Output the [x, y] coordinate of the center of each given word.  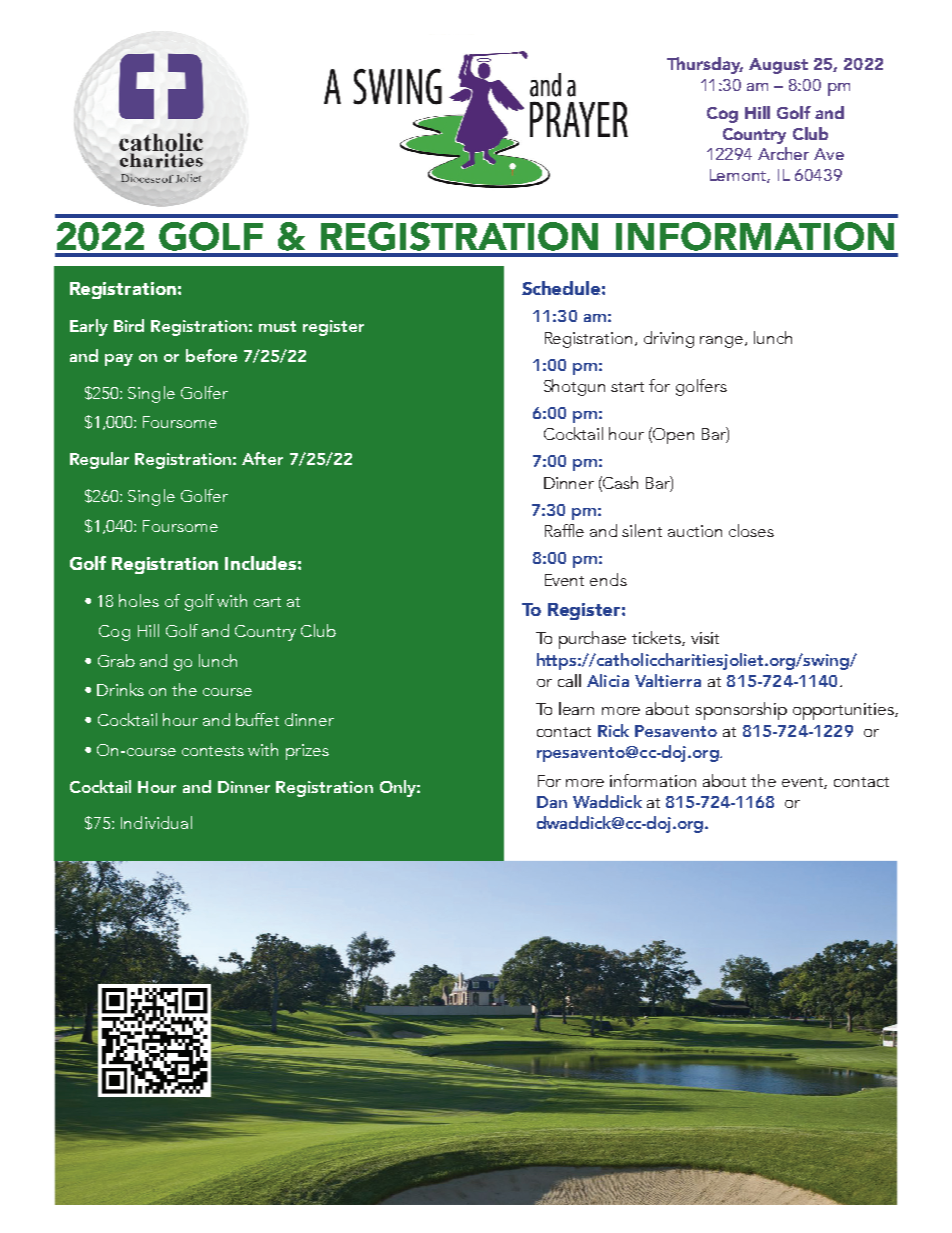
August [778, 66]
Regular [99, 460]
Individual [156, 822]
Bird [129, 325]
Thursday [705, 65]
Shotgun [574, 387]
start [627, 387]
